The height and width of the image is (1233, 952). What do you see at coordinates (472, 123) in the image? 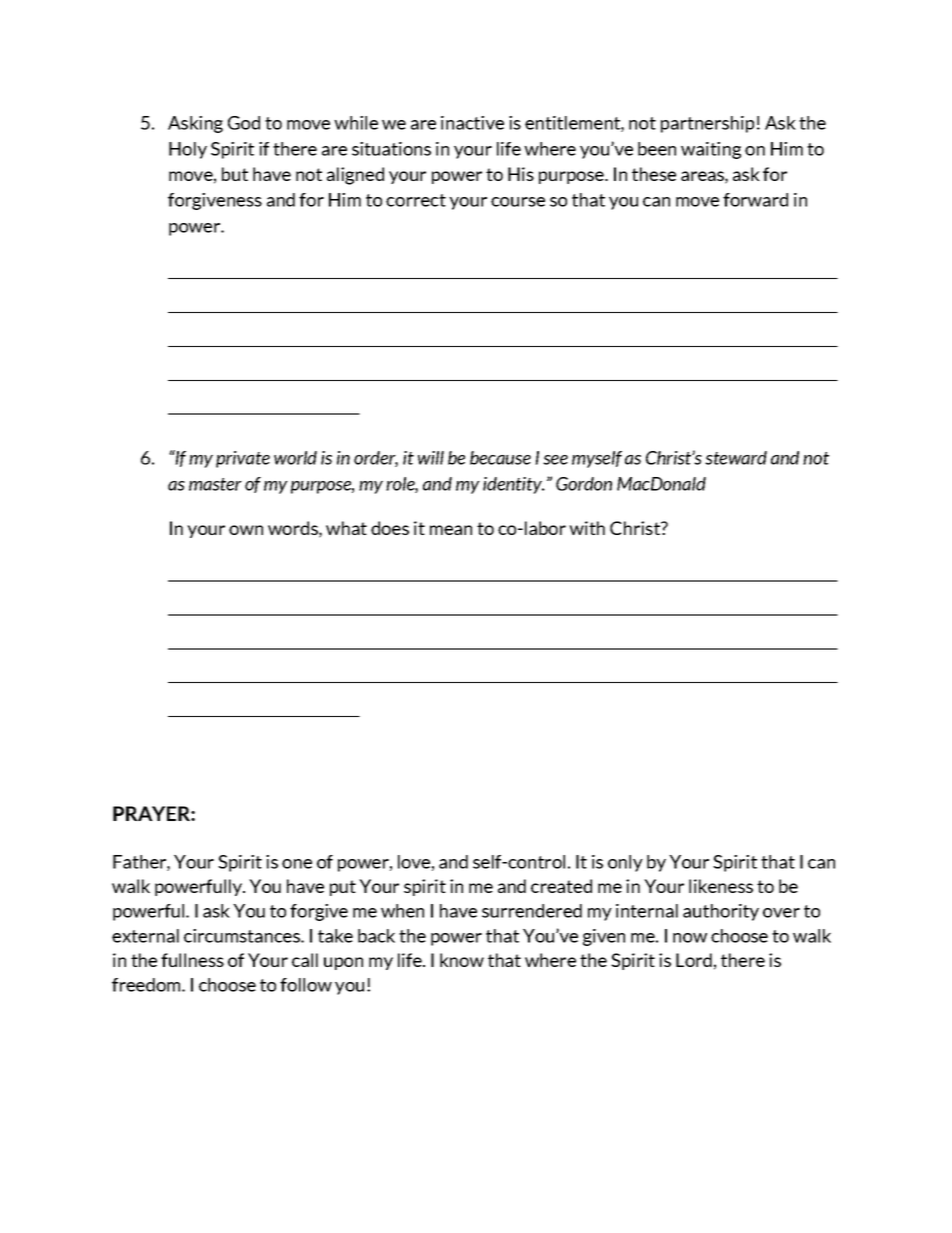
I see `inactive` at bounding box center [472, 123].
